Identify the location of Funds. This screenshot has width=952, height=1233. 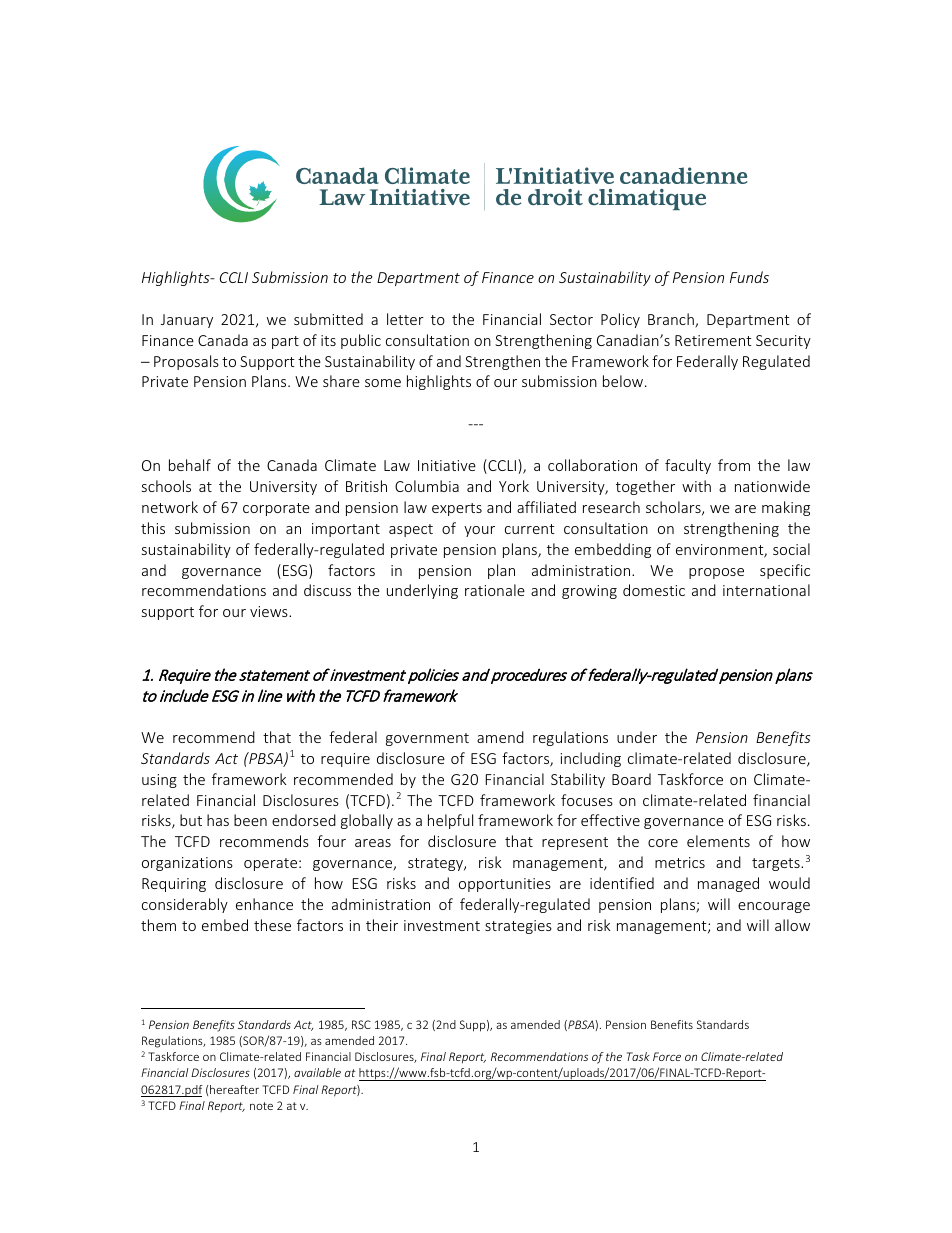
(749, 277).
